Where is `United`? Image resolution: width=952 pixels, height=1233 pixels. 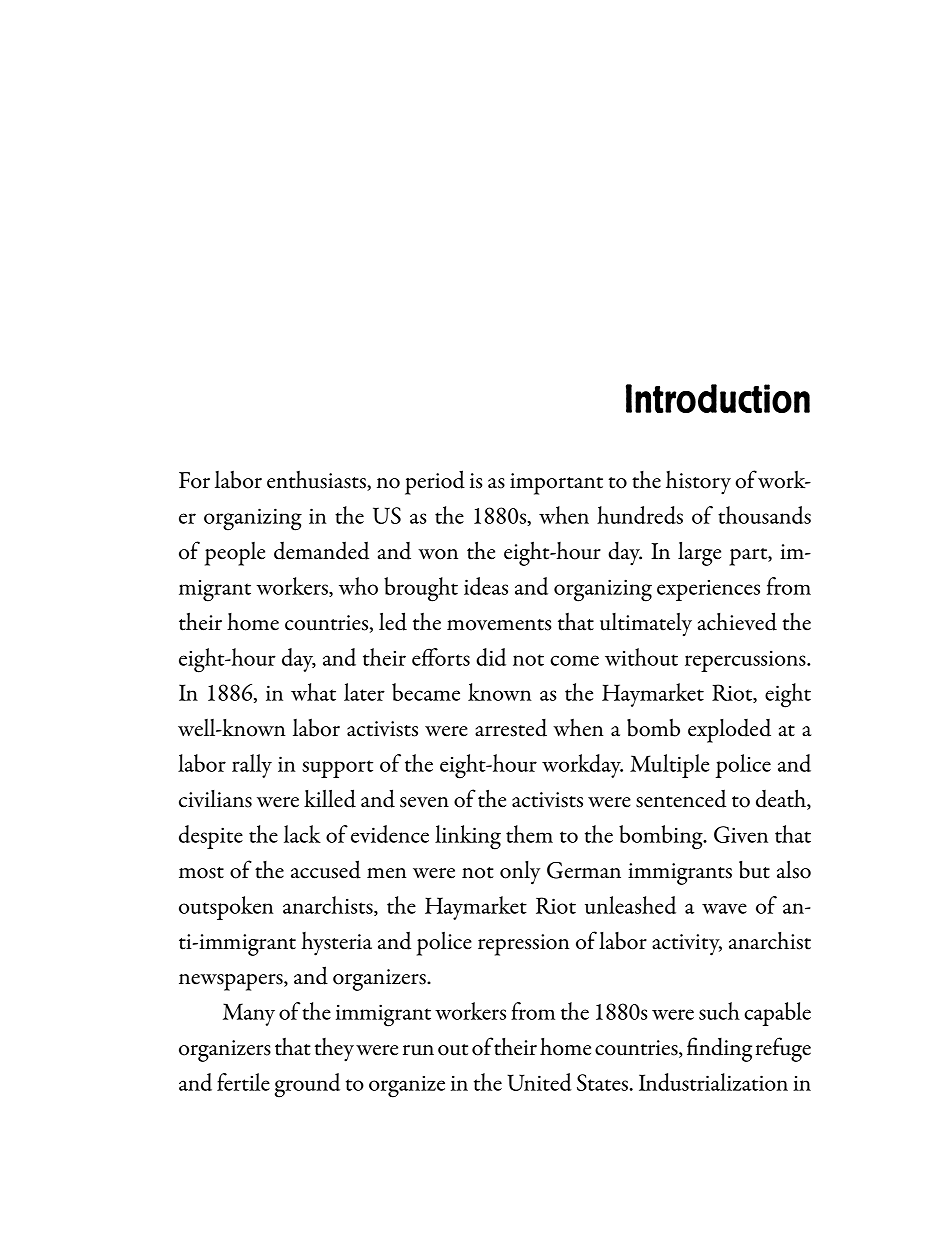
United is located at coordinates (539, 1082).
